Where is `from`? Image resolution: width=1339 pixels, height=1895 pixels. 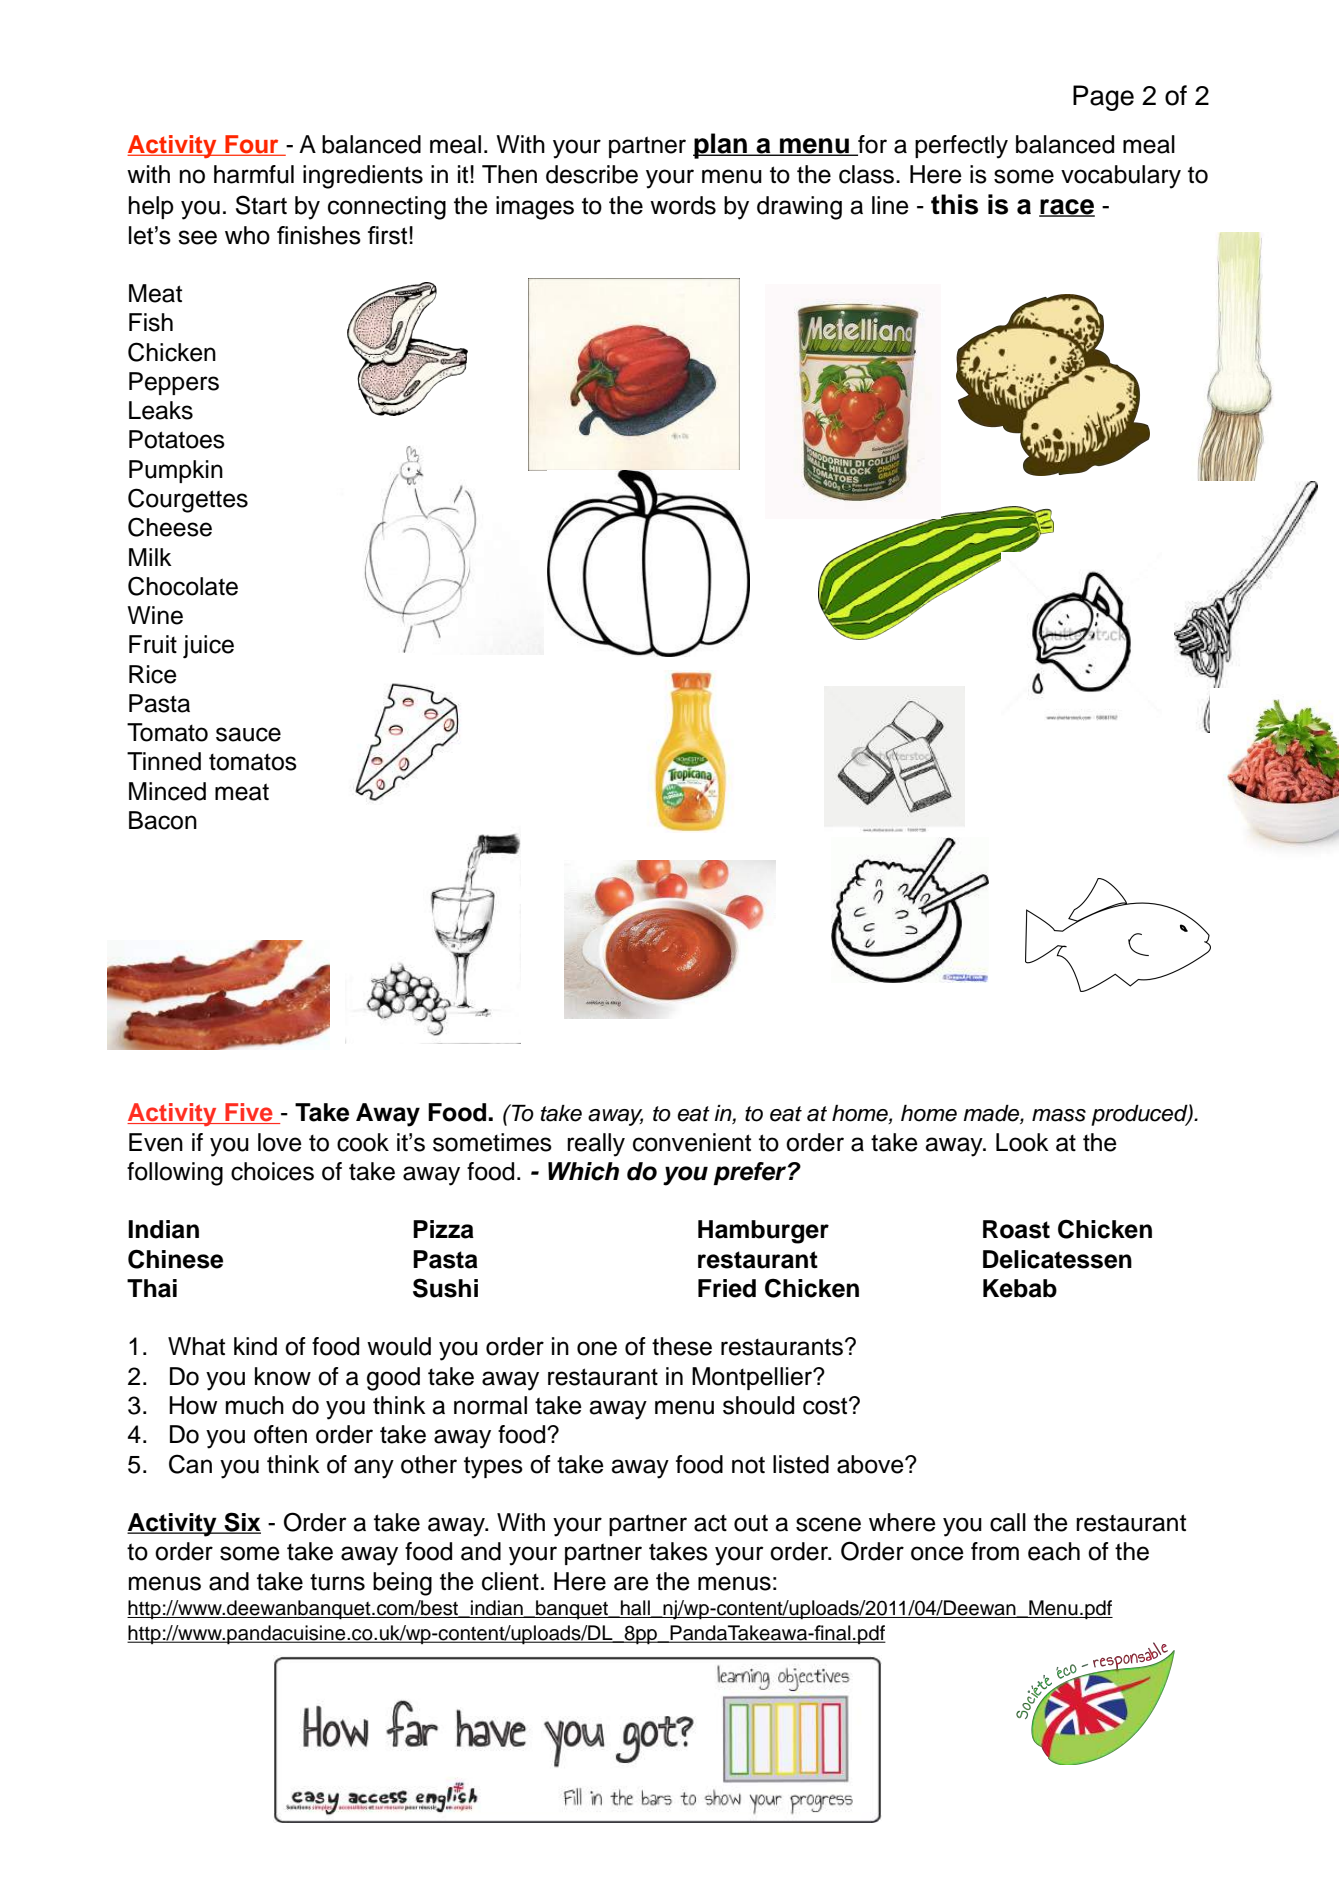
from is located at coordinates (995, 1551).
